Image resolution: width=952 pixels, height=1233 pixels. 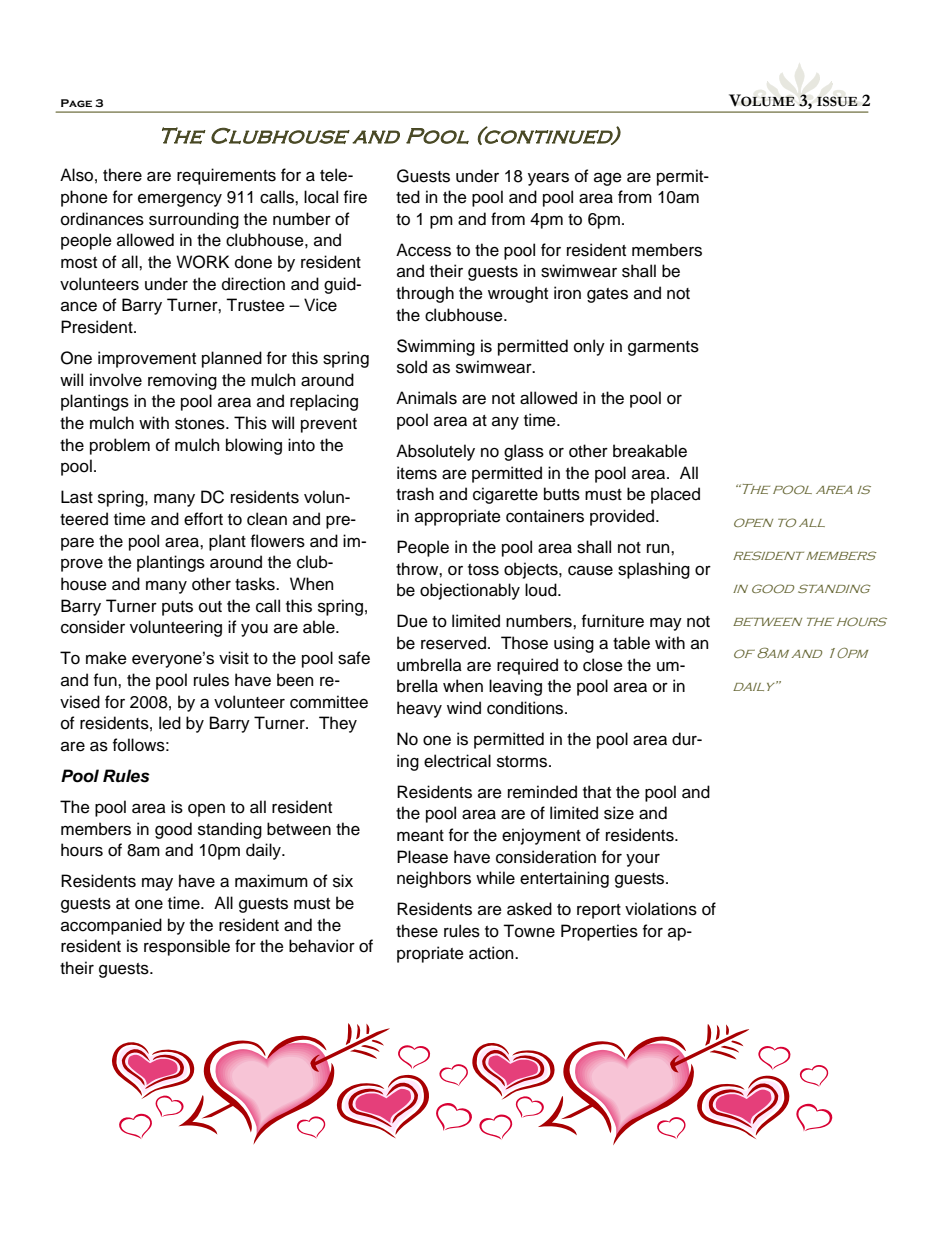 What do you see at coordinates (548, 179) in the page?
I see `years` at bounding box center [548, 179].
